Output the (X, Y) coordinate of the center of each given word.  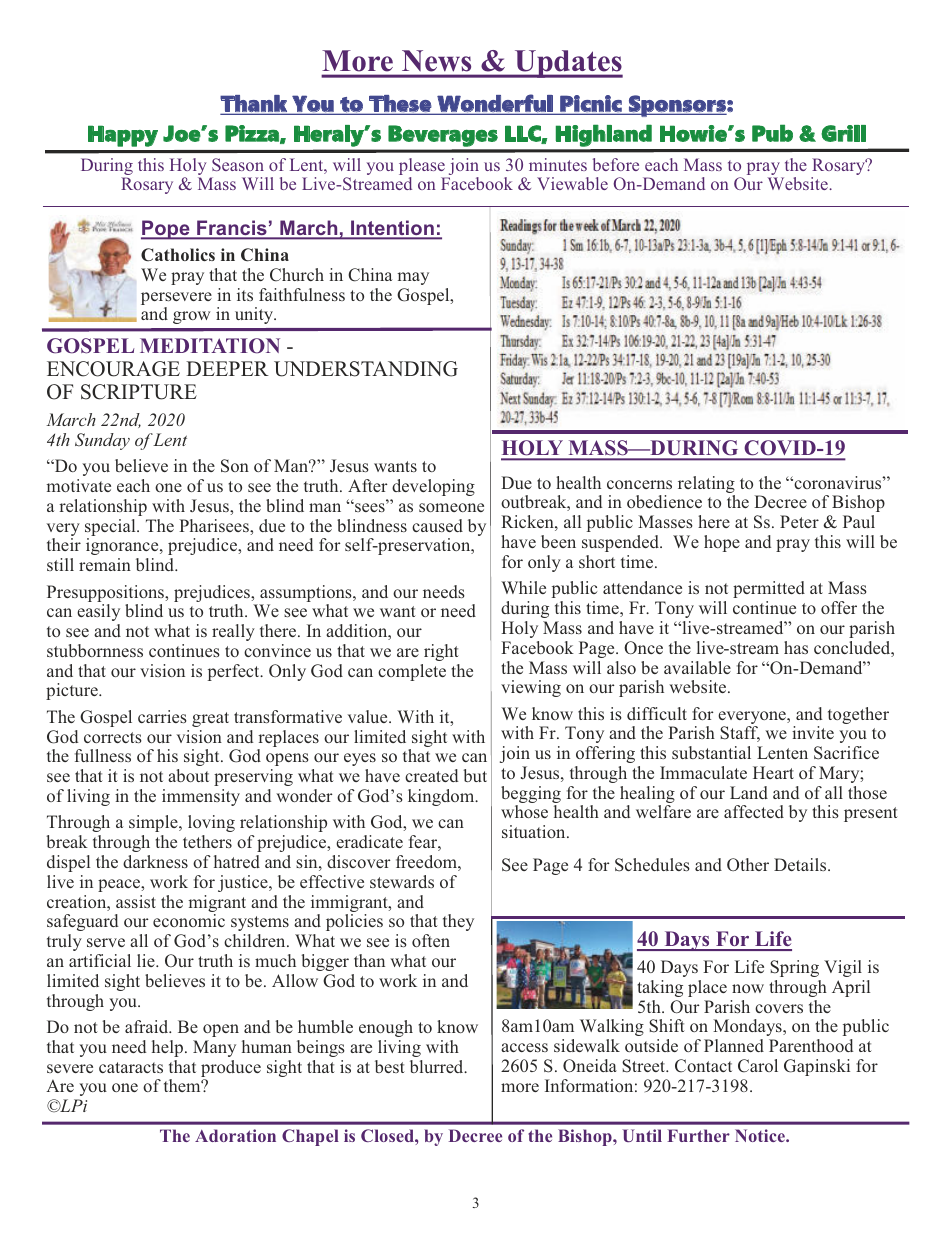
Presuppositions (107, 595)
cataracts (131, 1067)
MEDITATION (210, 346)
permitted (769, 589)
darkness (155, 861)
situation (535, 831)
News (436, 60)
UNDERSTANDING (366, 369)
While (523, 587)
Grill (843, 133)
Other (748, 864)
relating (706, 486)
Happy (123, 136)
